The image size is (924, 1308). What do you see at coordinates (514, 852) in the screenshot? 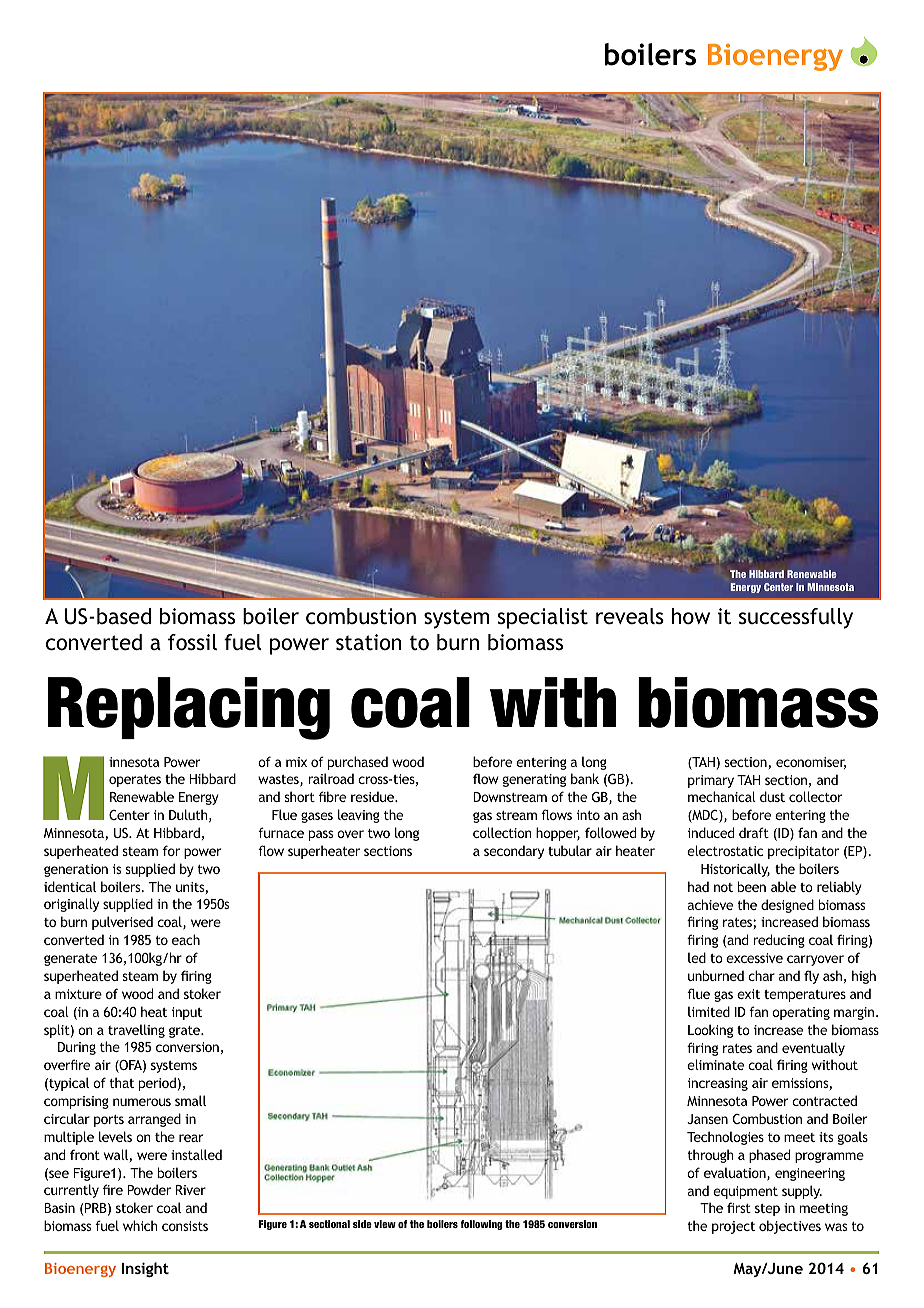
I see `secondary` at bounding box center [514, 852].
